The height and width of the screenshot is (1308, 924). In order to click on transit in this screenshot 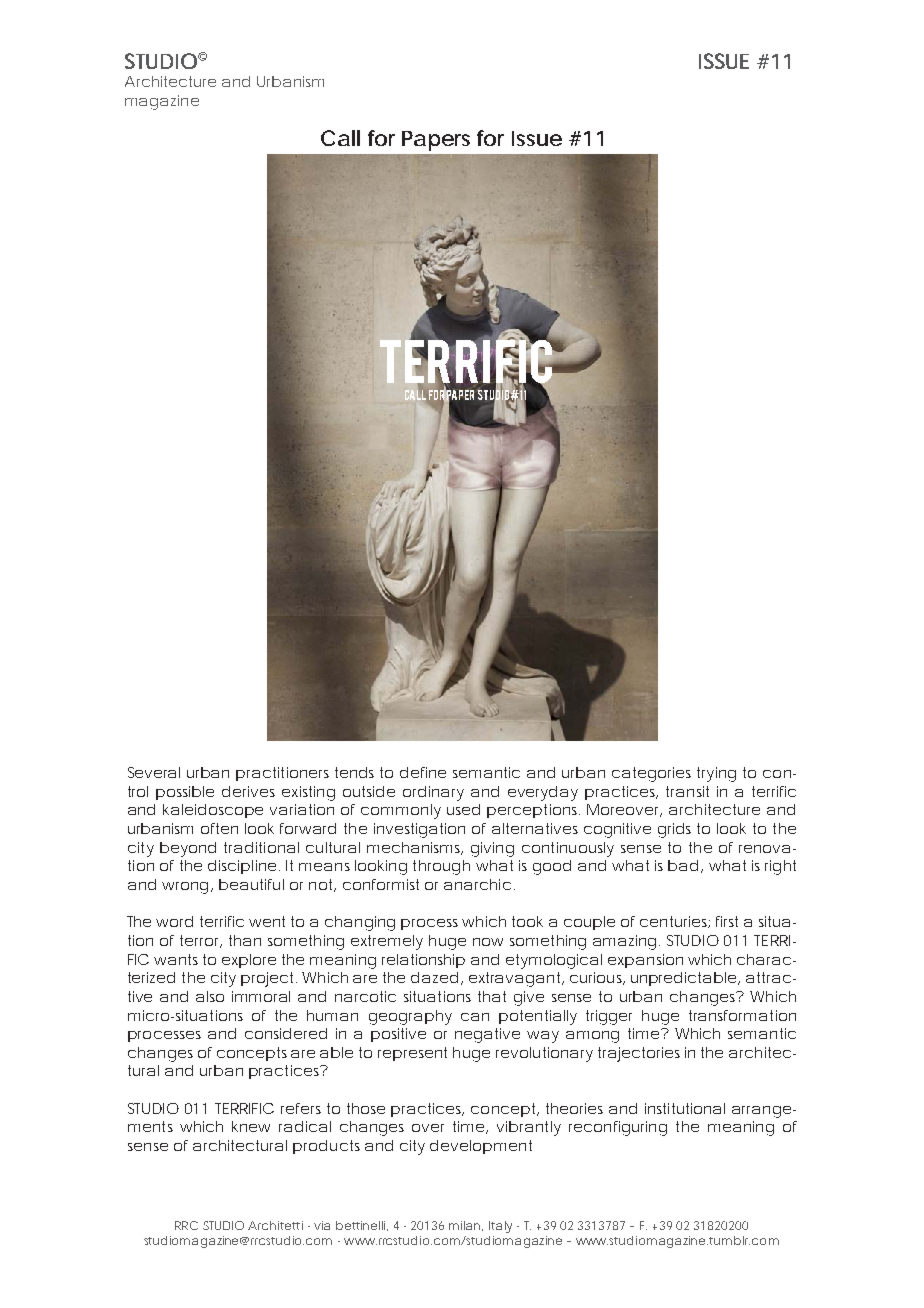, I will do `click(687, 791)`.
